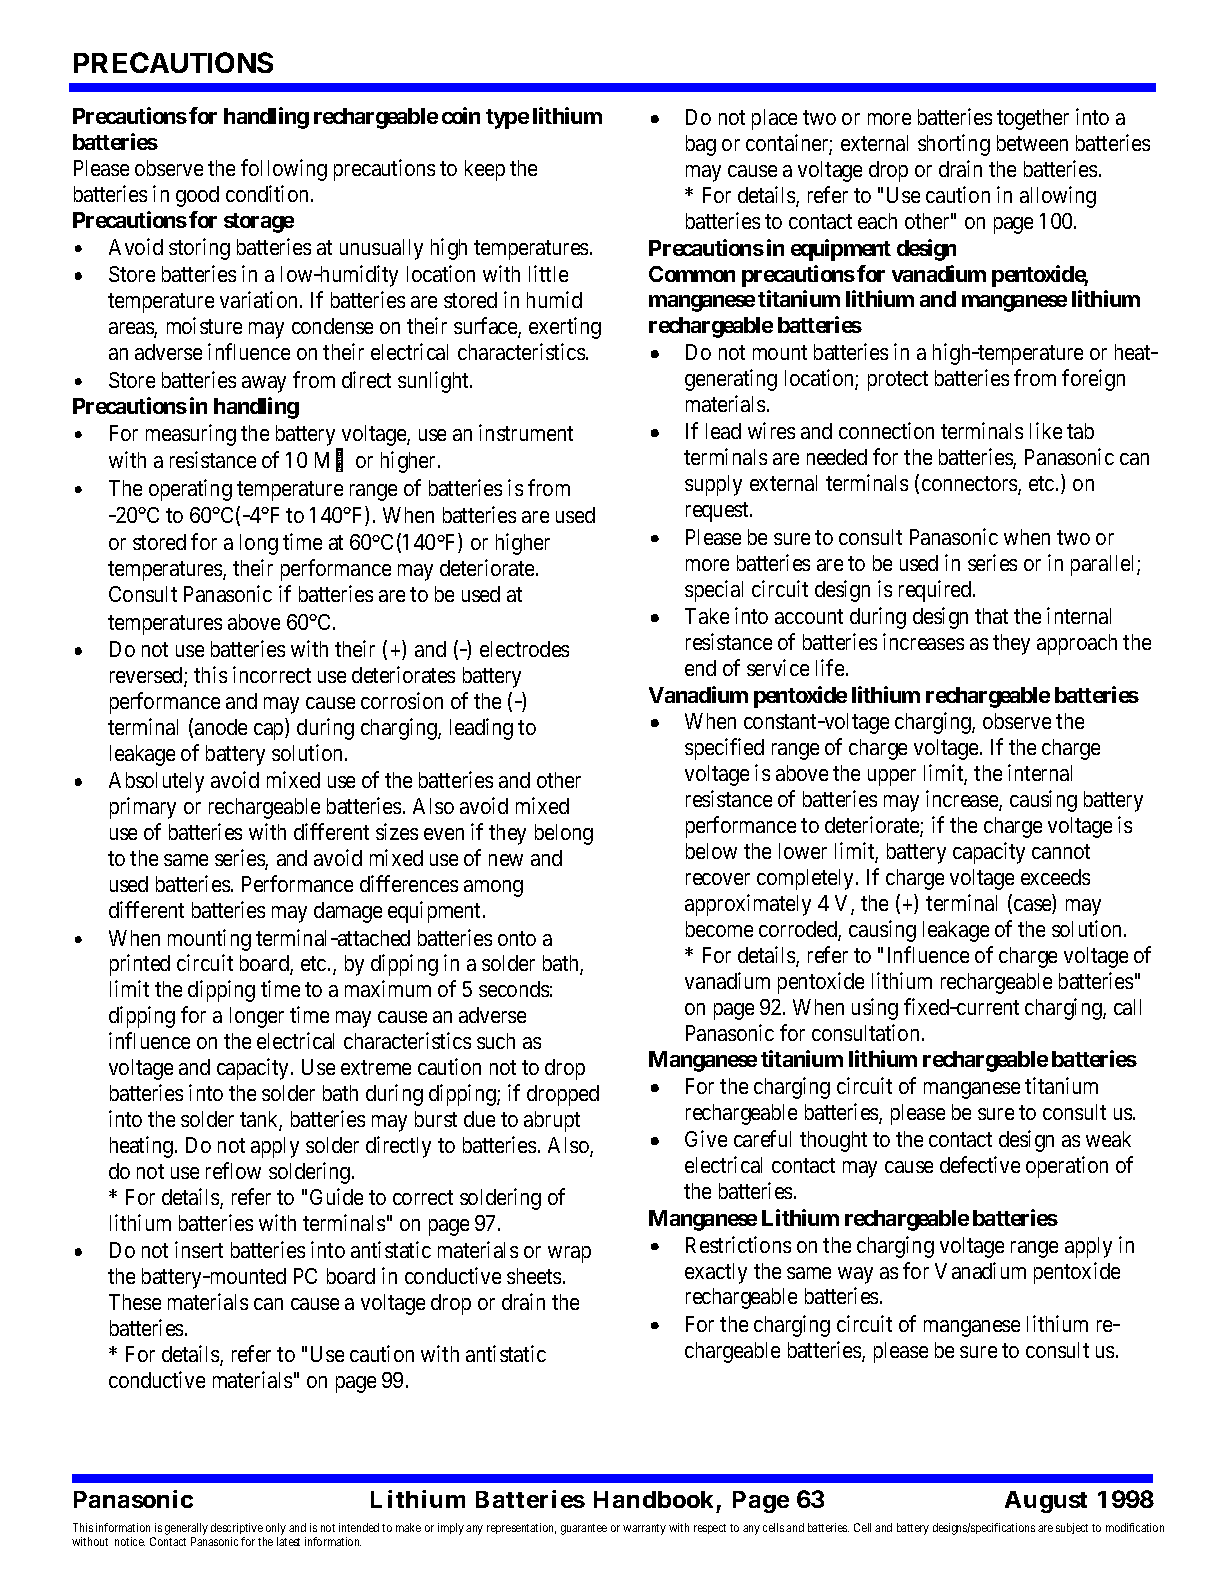 This document has height=1586, width=1225. Describe the element at coordinates (1127, 1007) in the document. I see `call` at that location.
